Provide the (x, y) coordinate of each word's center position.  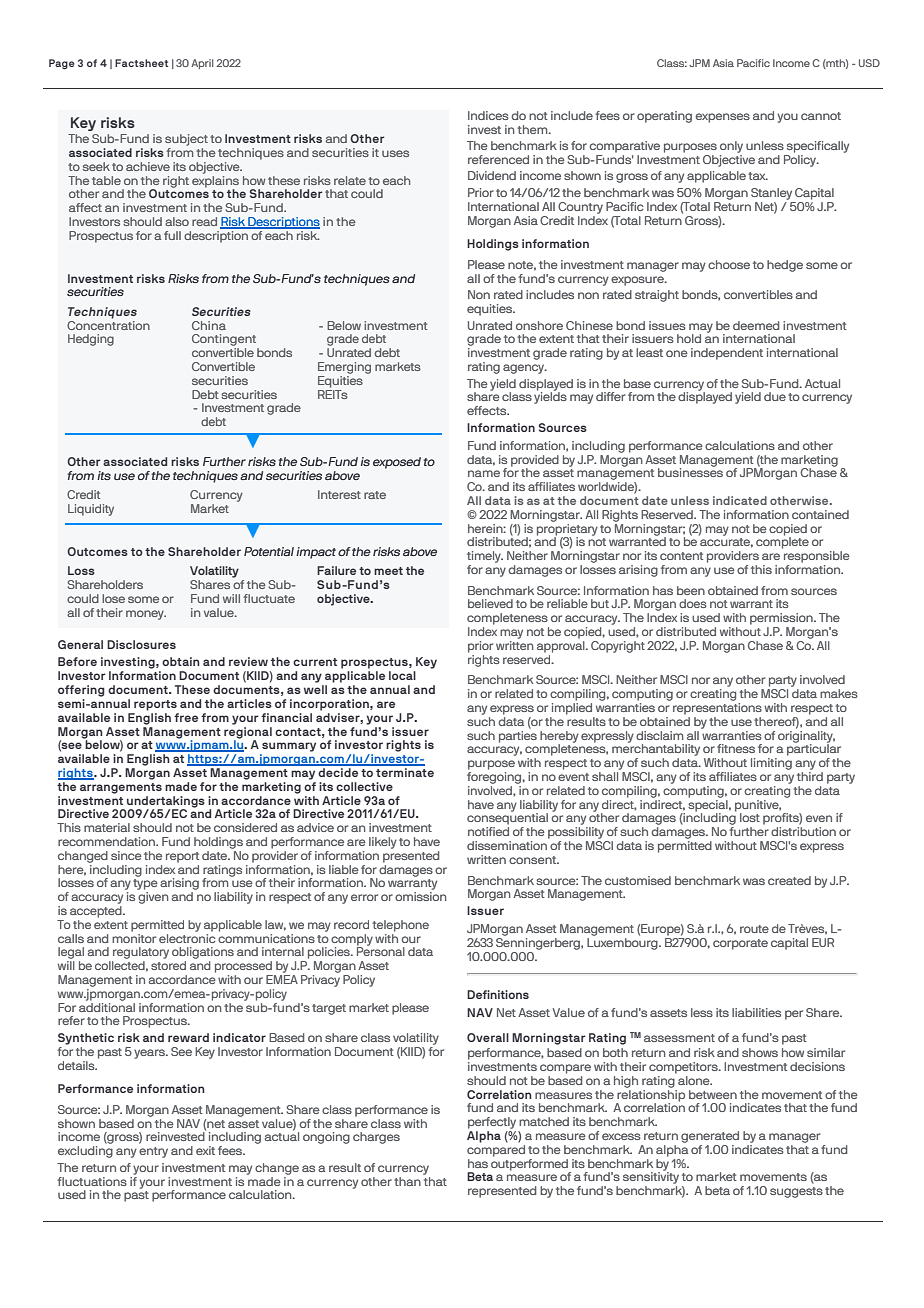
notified (488, 831)
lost (750, 817)
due (775, 396)
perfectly (492, 1123)
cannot (821, 116)
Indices (488, 115)
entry (153, 1152)
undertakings (166, 803)
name (484, 473)
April (202, 64)
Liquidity (91, 510)
